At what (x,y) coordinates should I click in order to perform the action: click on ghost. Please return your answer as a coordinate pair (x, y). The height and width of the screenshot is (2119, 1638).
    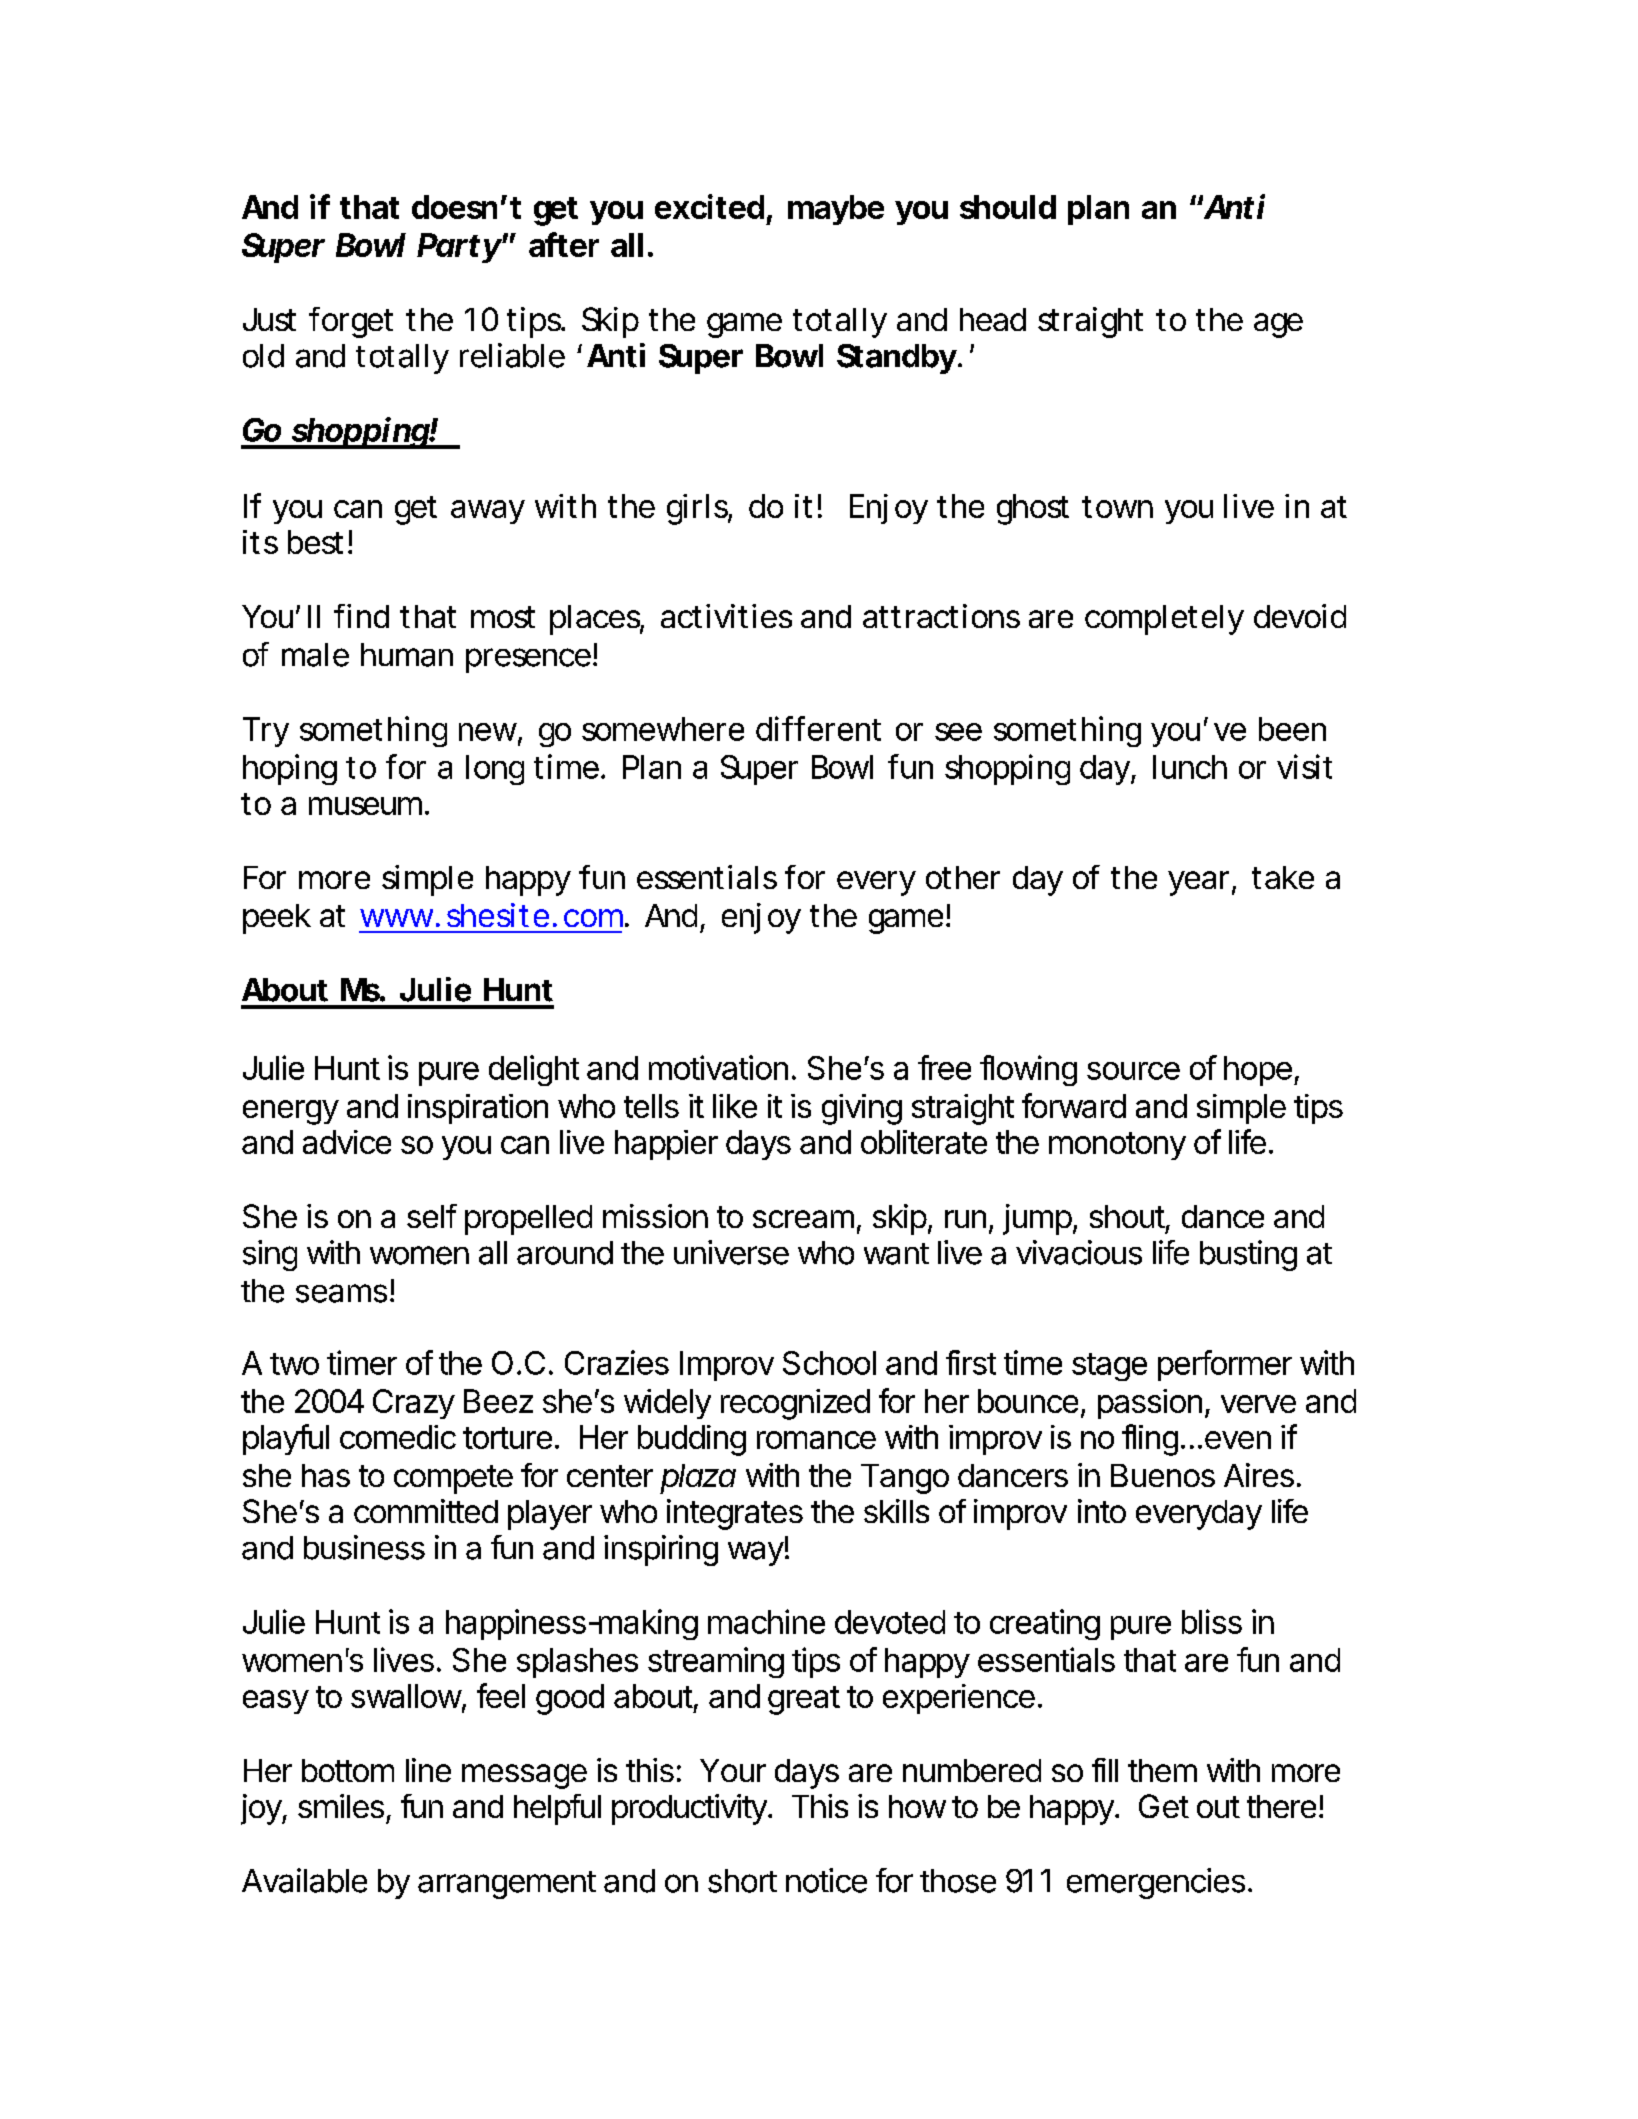
    Looking at the image, I should click on (1033, 509).
